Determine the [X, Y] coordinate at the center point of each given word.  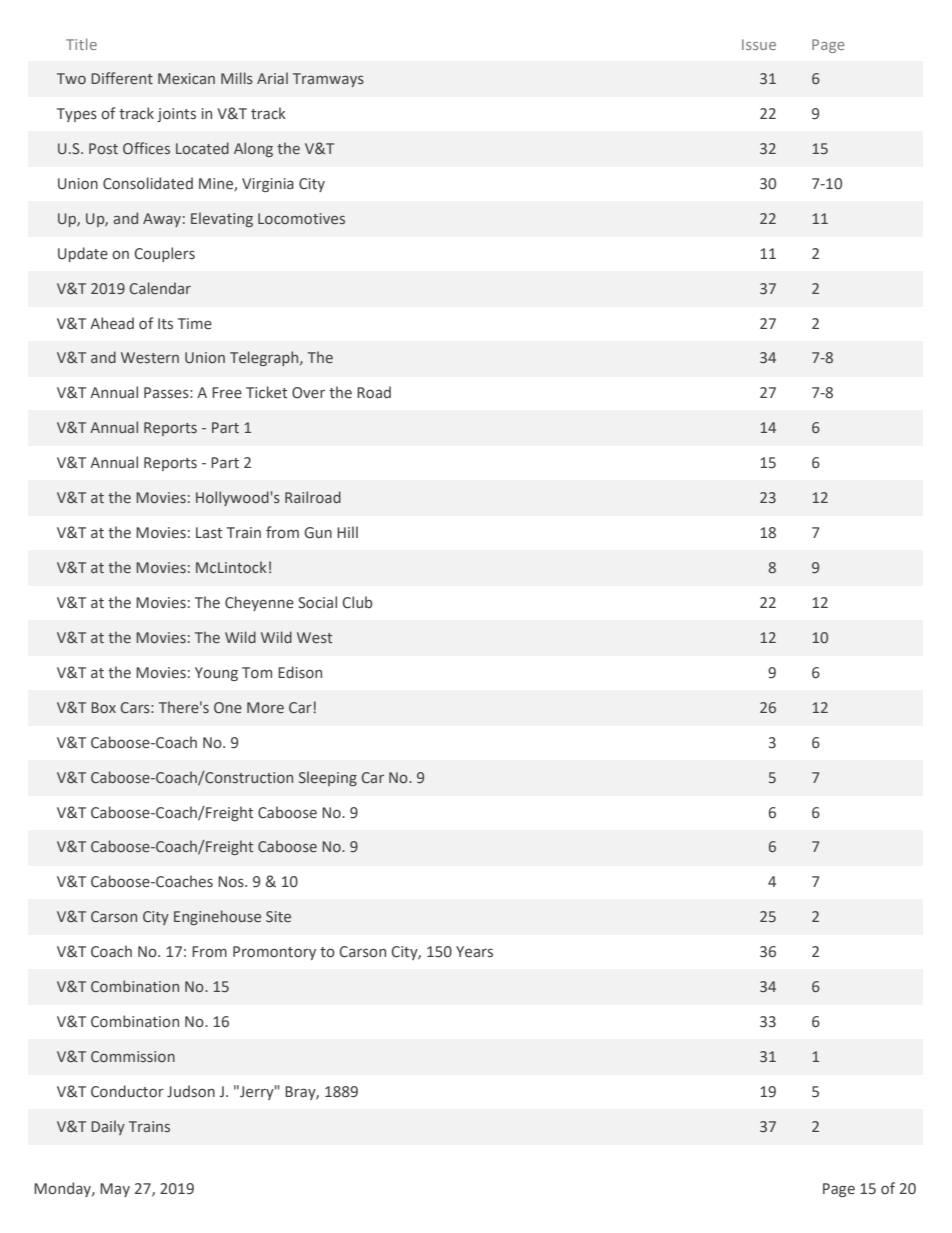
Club [357, 602]
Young [216, 674]
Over [308, 393]
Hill [347, 532]
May [115, 1190]
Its [165, 323]
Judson [191, 1091]
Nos [232, 882]
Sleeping [328, 778]
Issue [759, 44]
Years [474, 952]
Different [122, 78]
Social [317, 602]
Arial [272, 78]
